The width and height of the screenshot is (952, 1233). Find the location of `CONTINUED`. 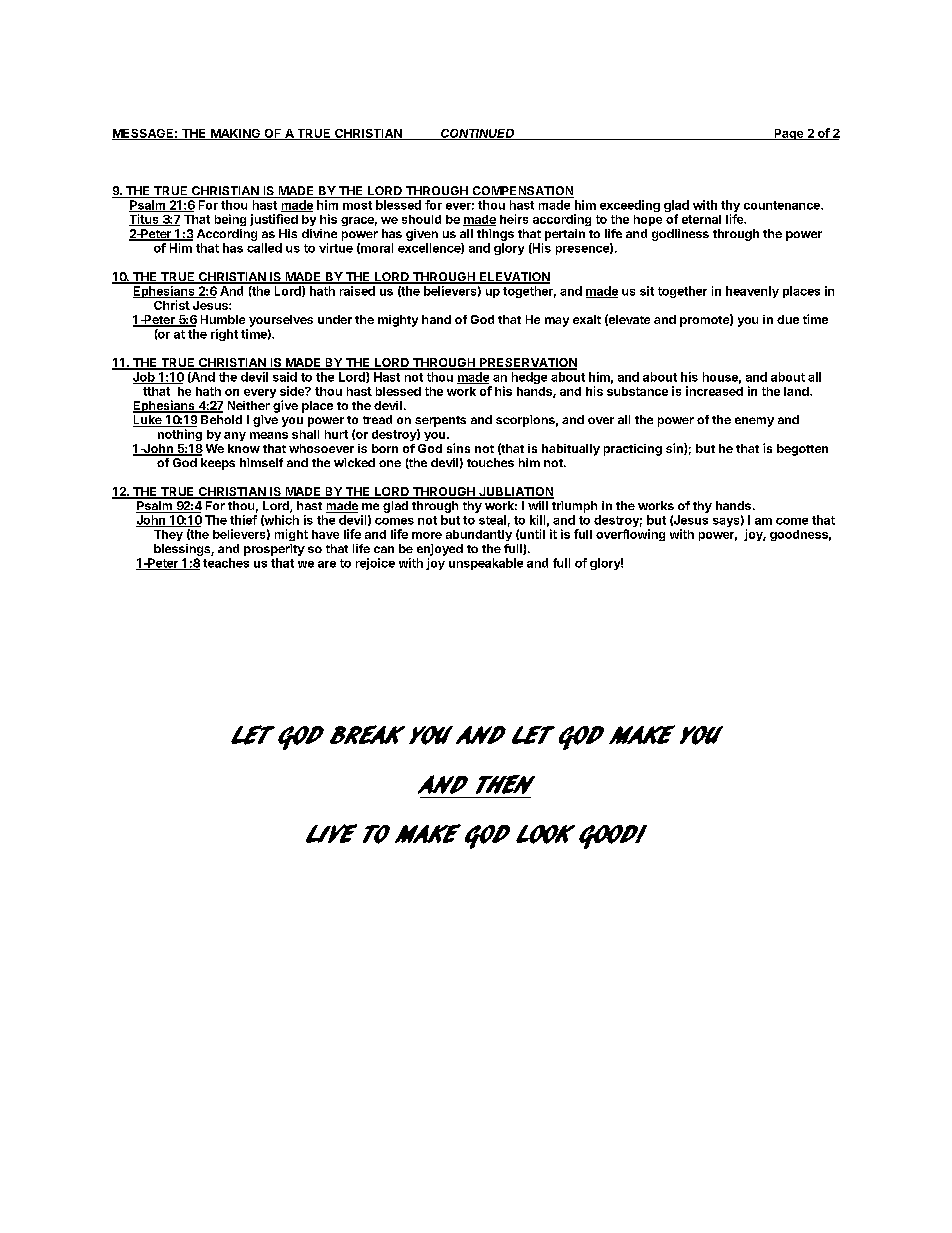

CONTINUED is located at coordinates (478, 134).
